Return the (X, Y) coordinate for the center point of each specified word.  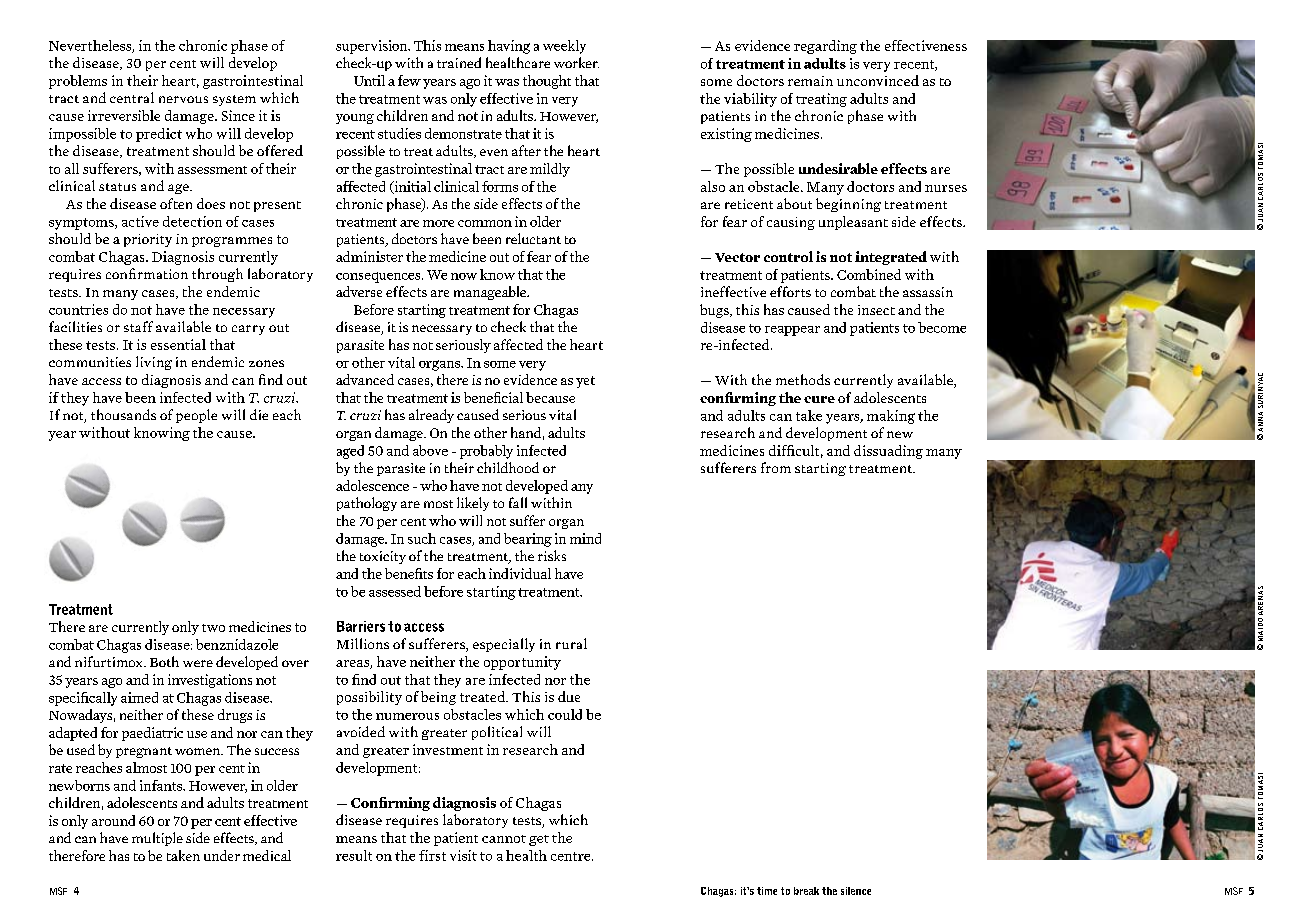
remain (810, 81)
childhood (508, 467)
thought (547, 82)
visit (463, 855)
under (222, 855)
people (196, 416)
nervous (183, 99)
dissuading (888, 452)
